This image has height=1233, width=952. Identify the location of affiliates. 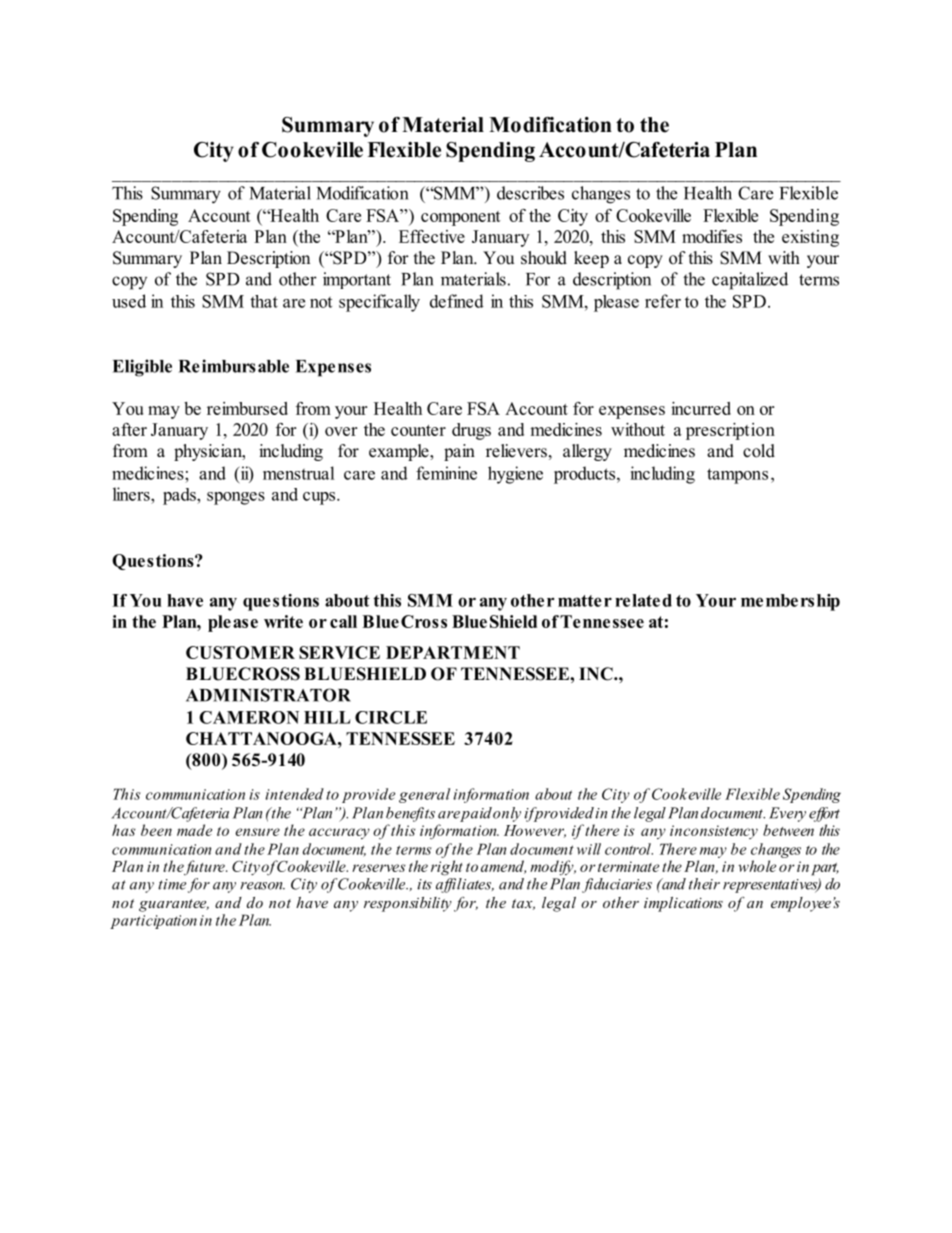
(465, 885).
